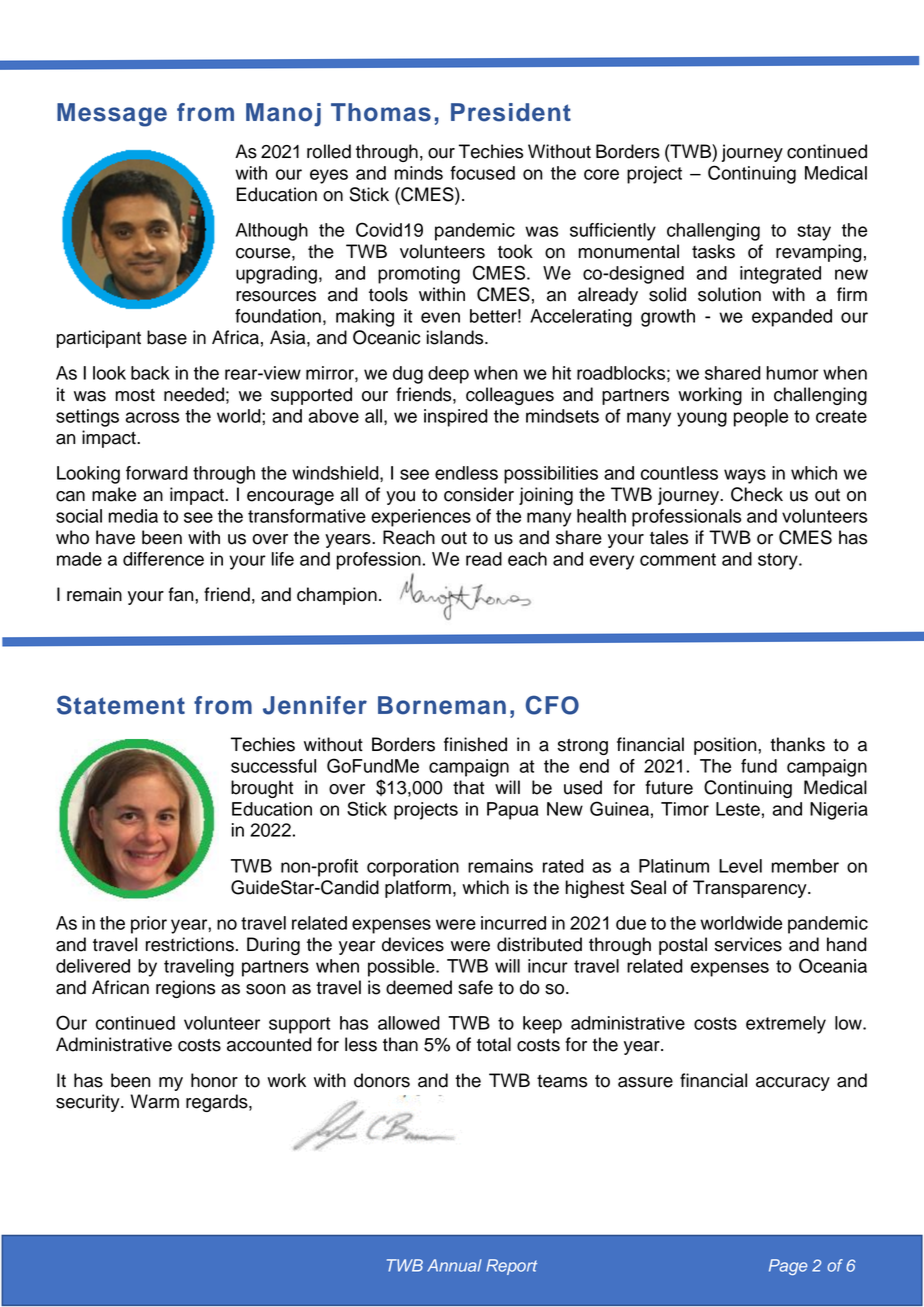  What do you see at coordinates (814, 232) in the screenshot?
I see `stay` at bounding box center [814, 232].
